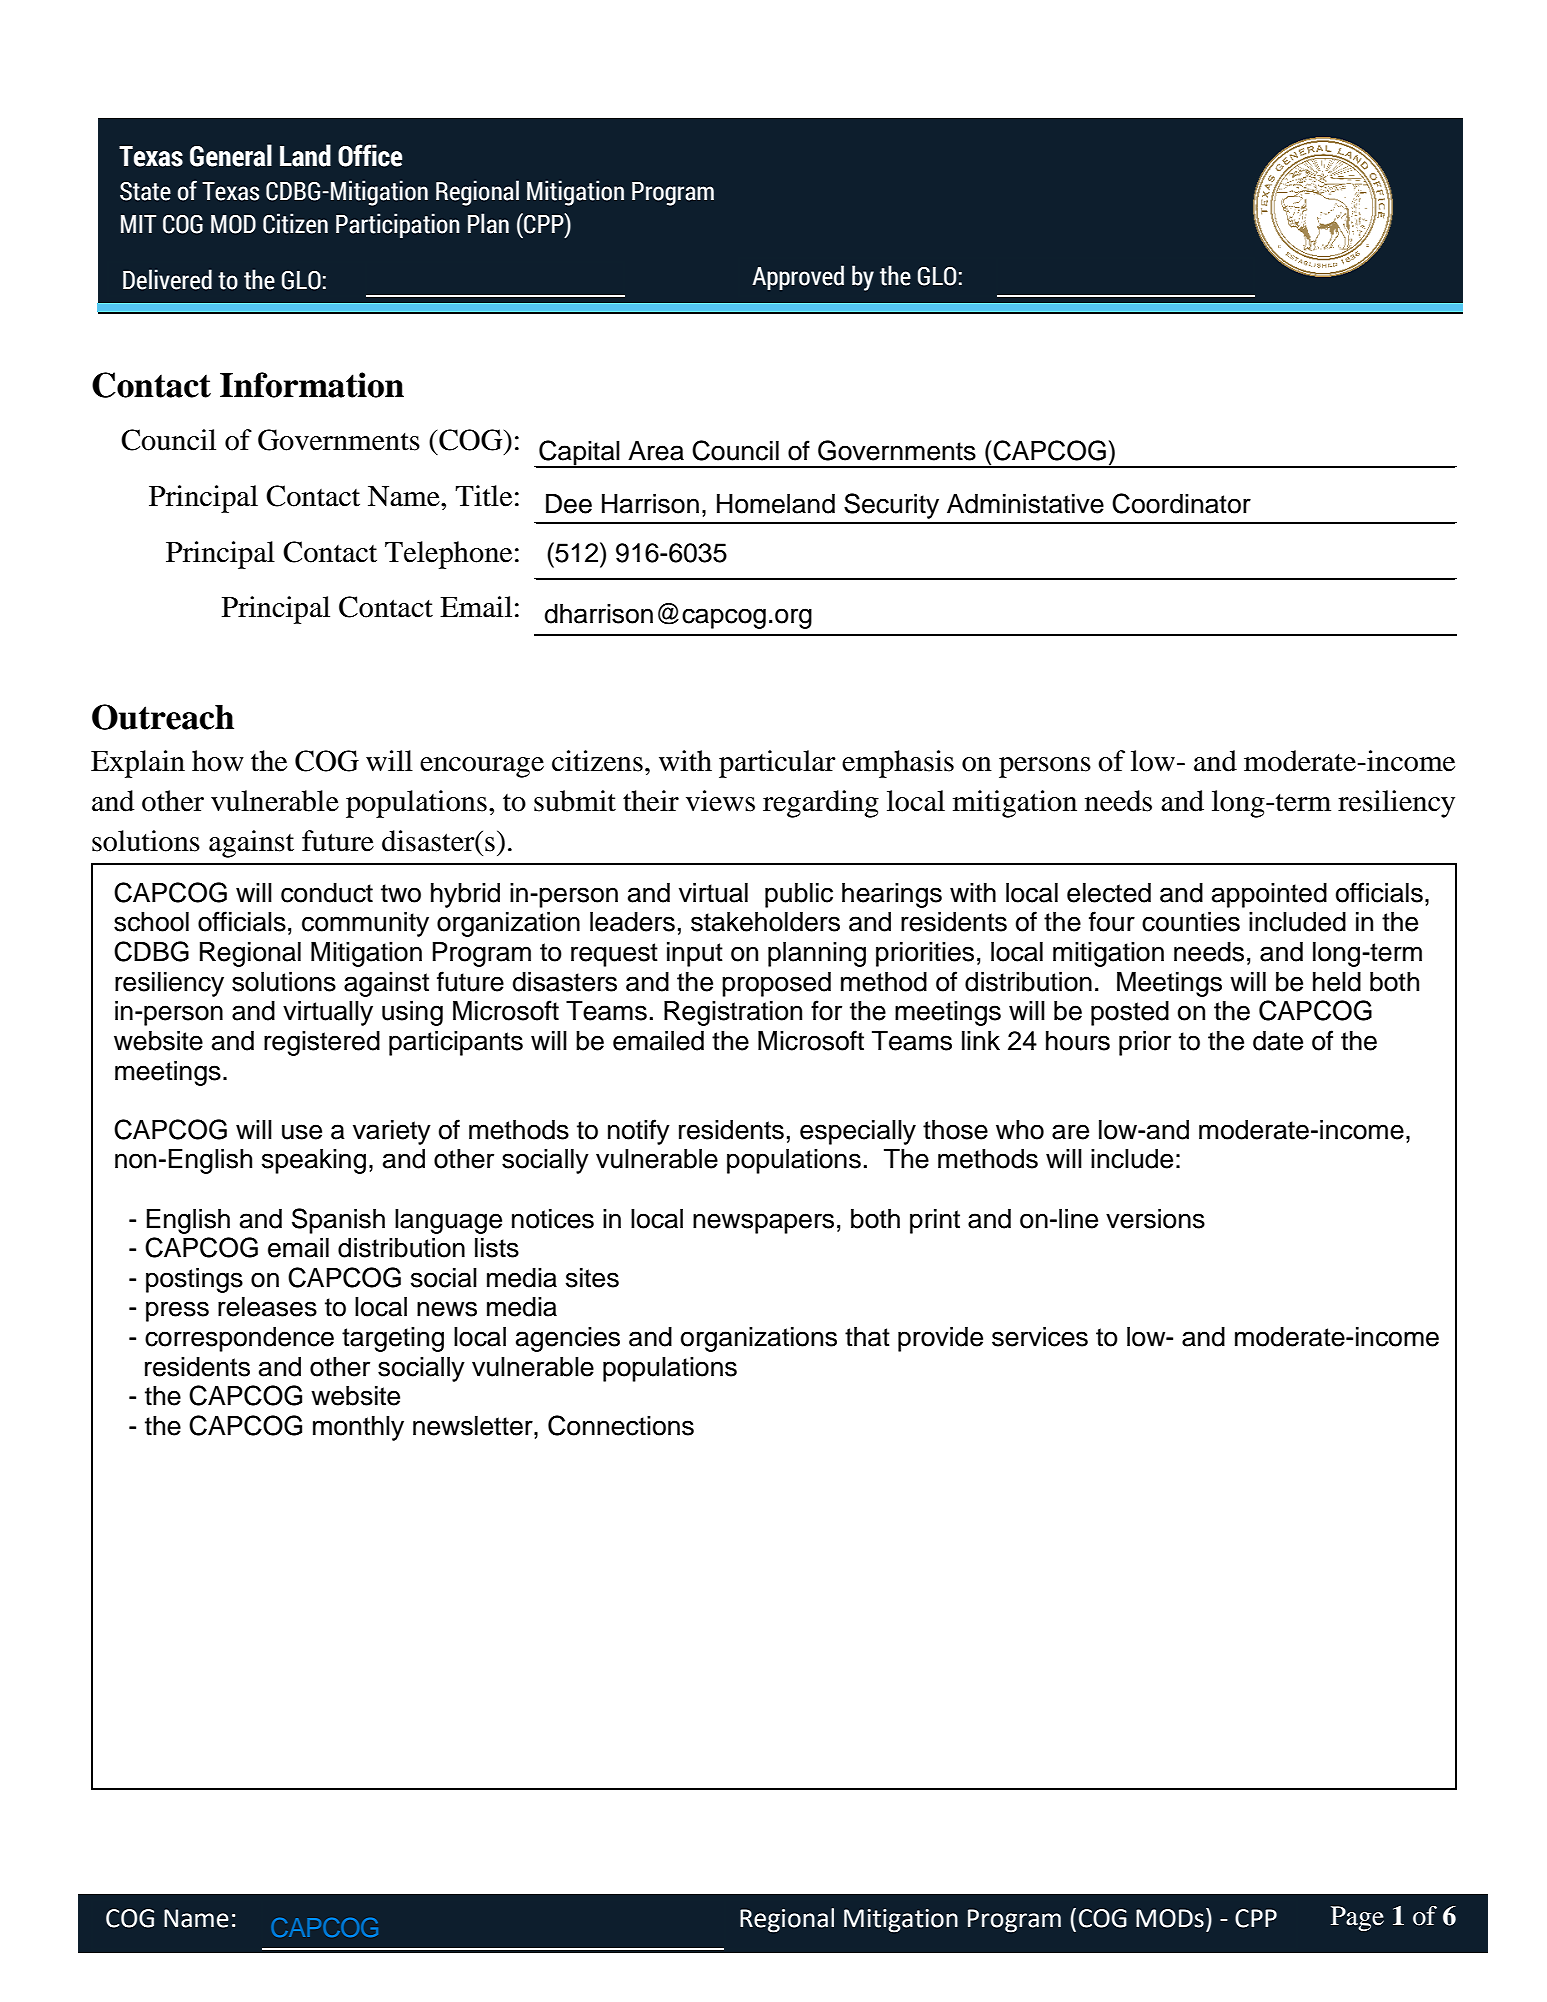  I want to click on Page, so click(1357, 1918).
